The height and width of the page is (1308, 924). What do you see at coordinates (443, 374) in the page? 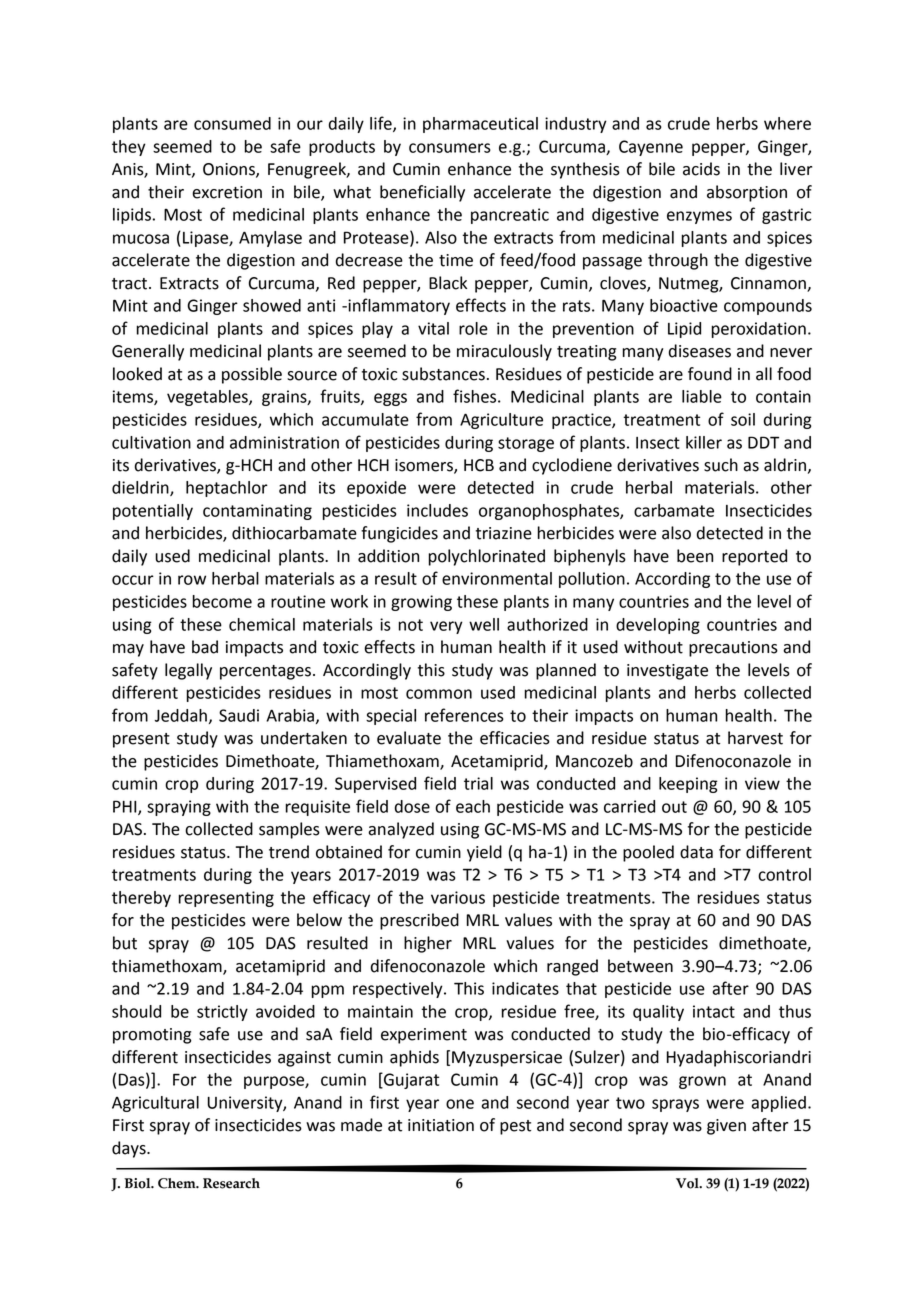
I see `substances` at bounding box center [443, 374].
